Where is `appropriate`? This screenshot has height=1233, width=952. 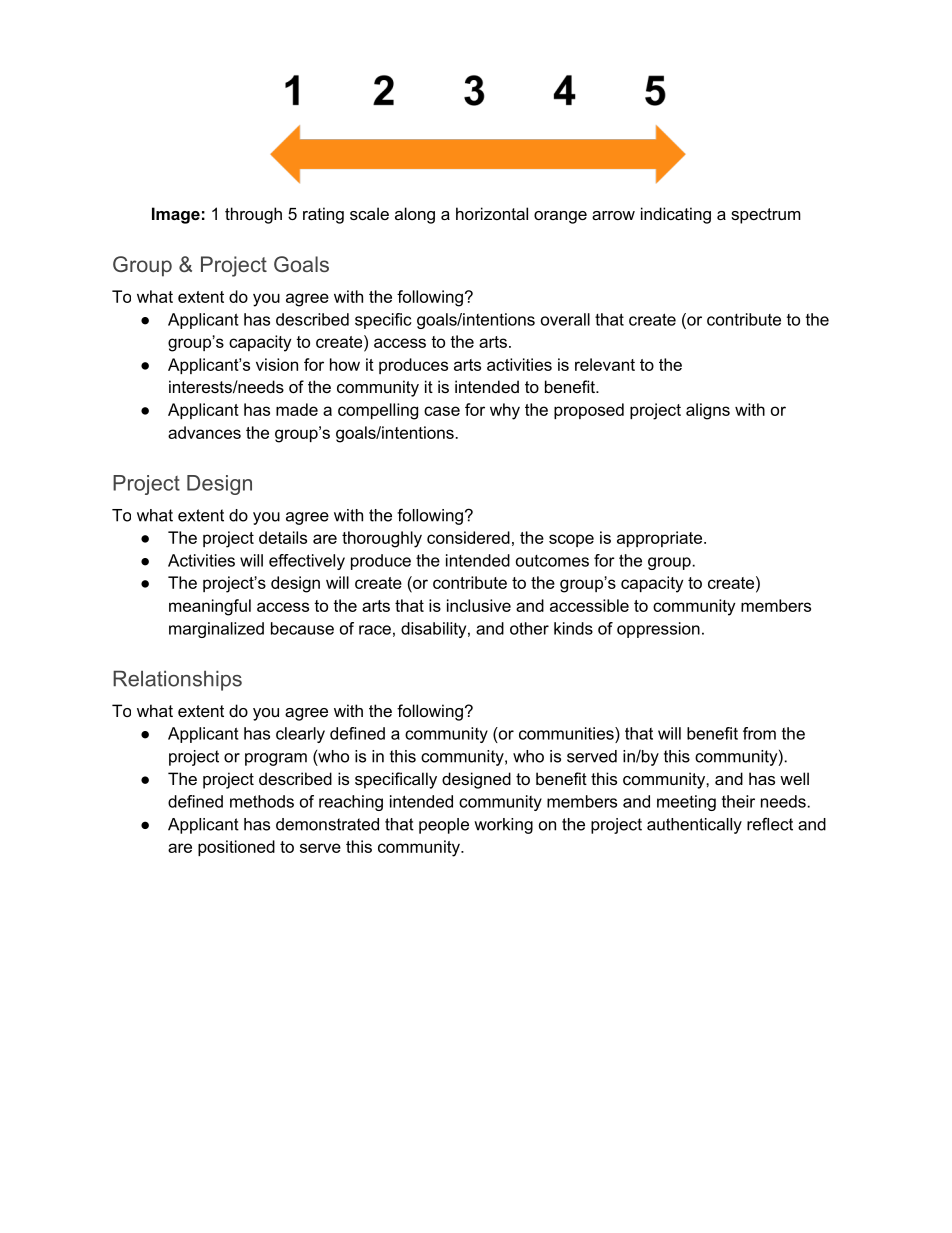
appropriate is located at coordinates (661, 539).
